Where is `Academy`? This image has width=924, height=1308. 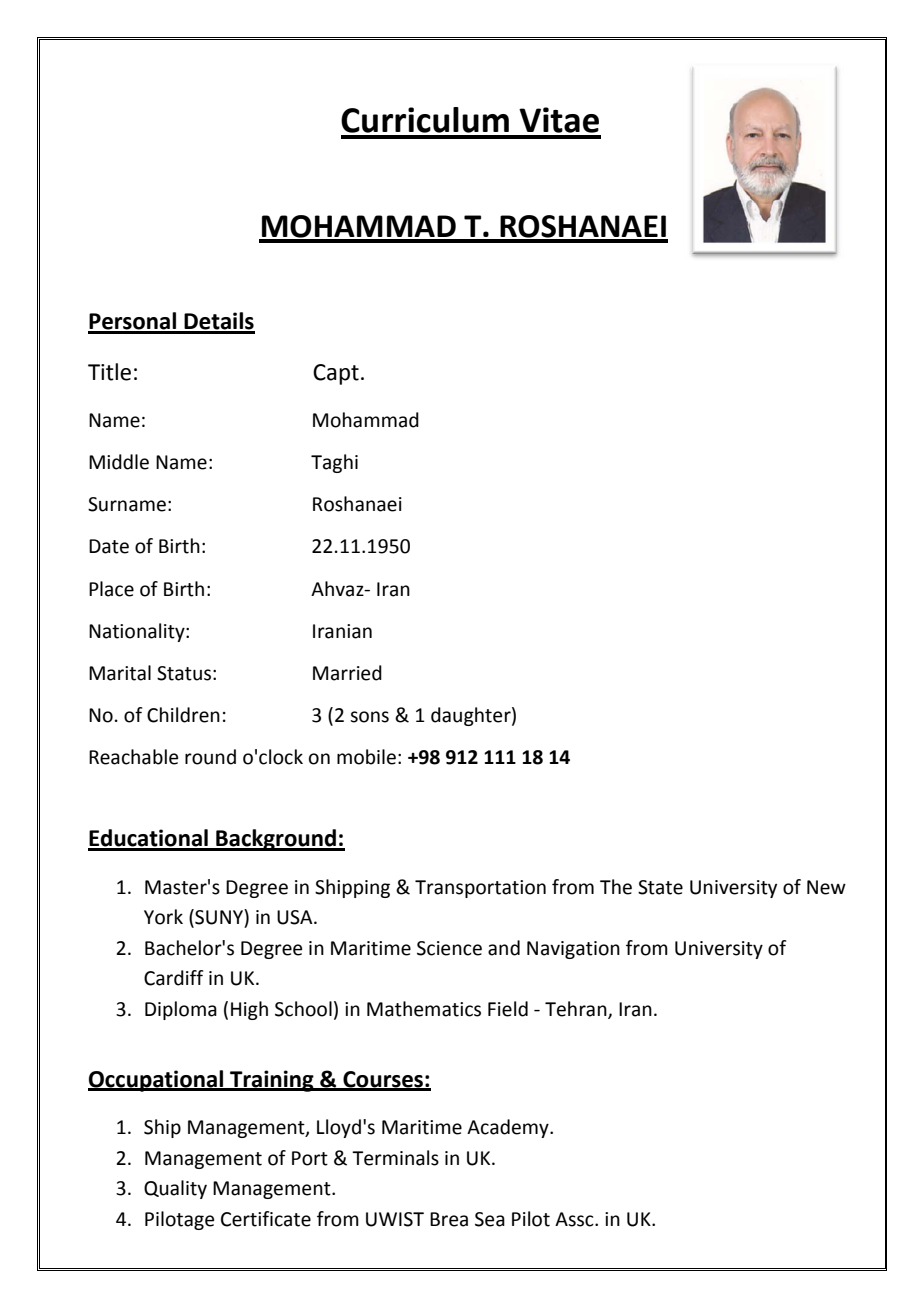 Academy is located at coordinates (509, 1128).
